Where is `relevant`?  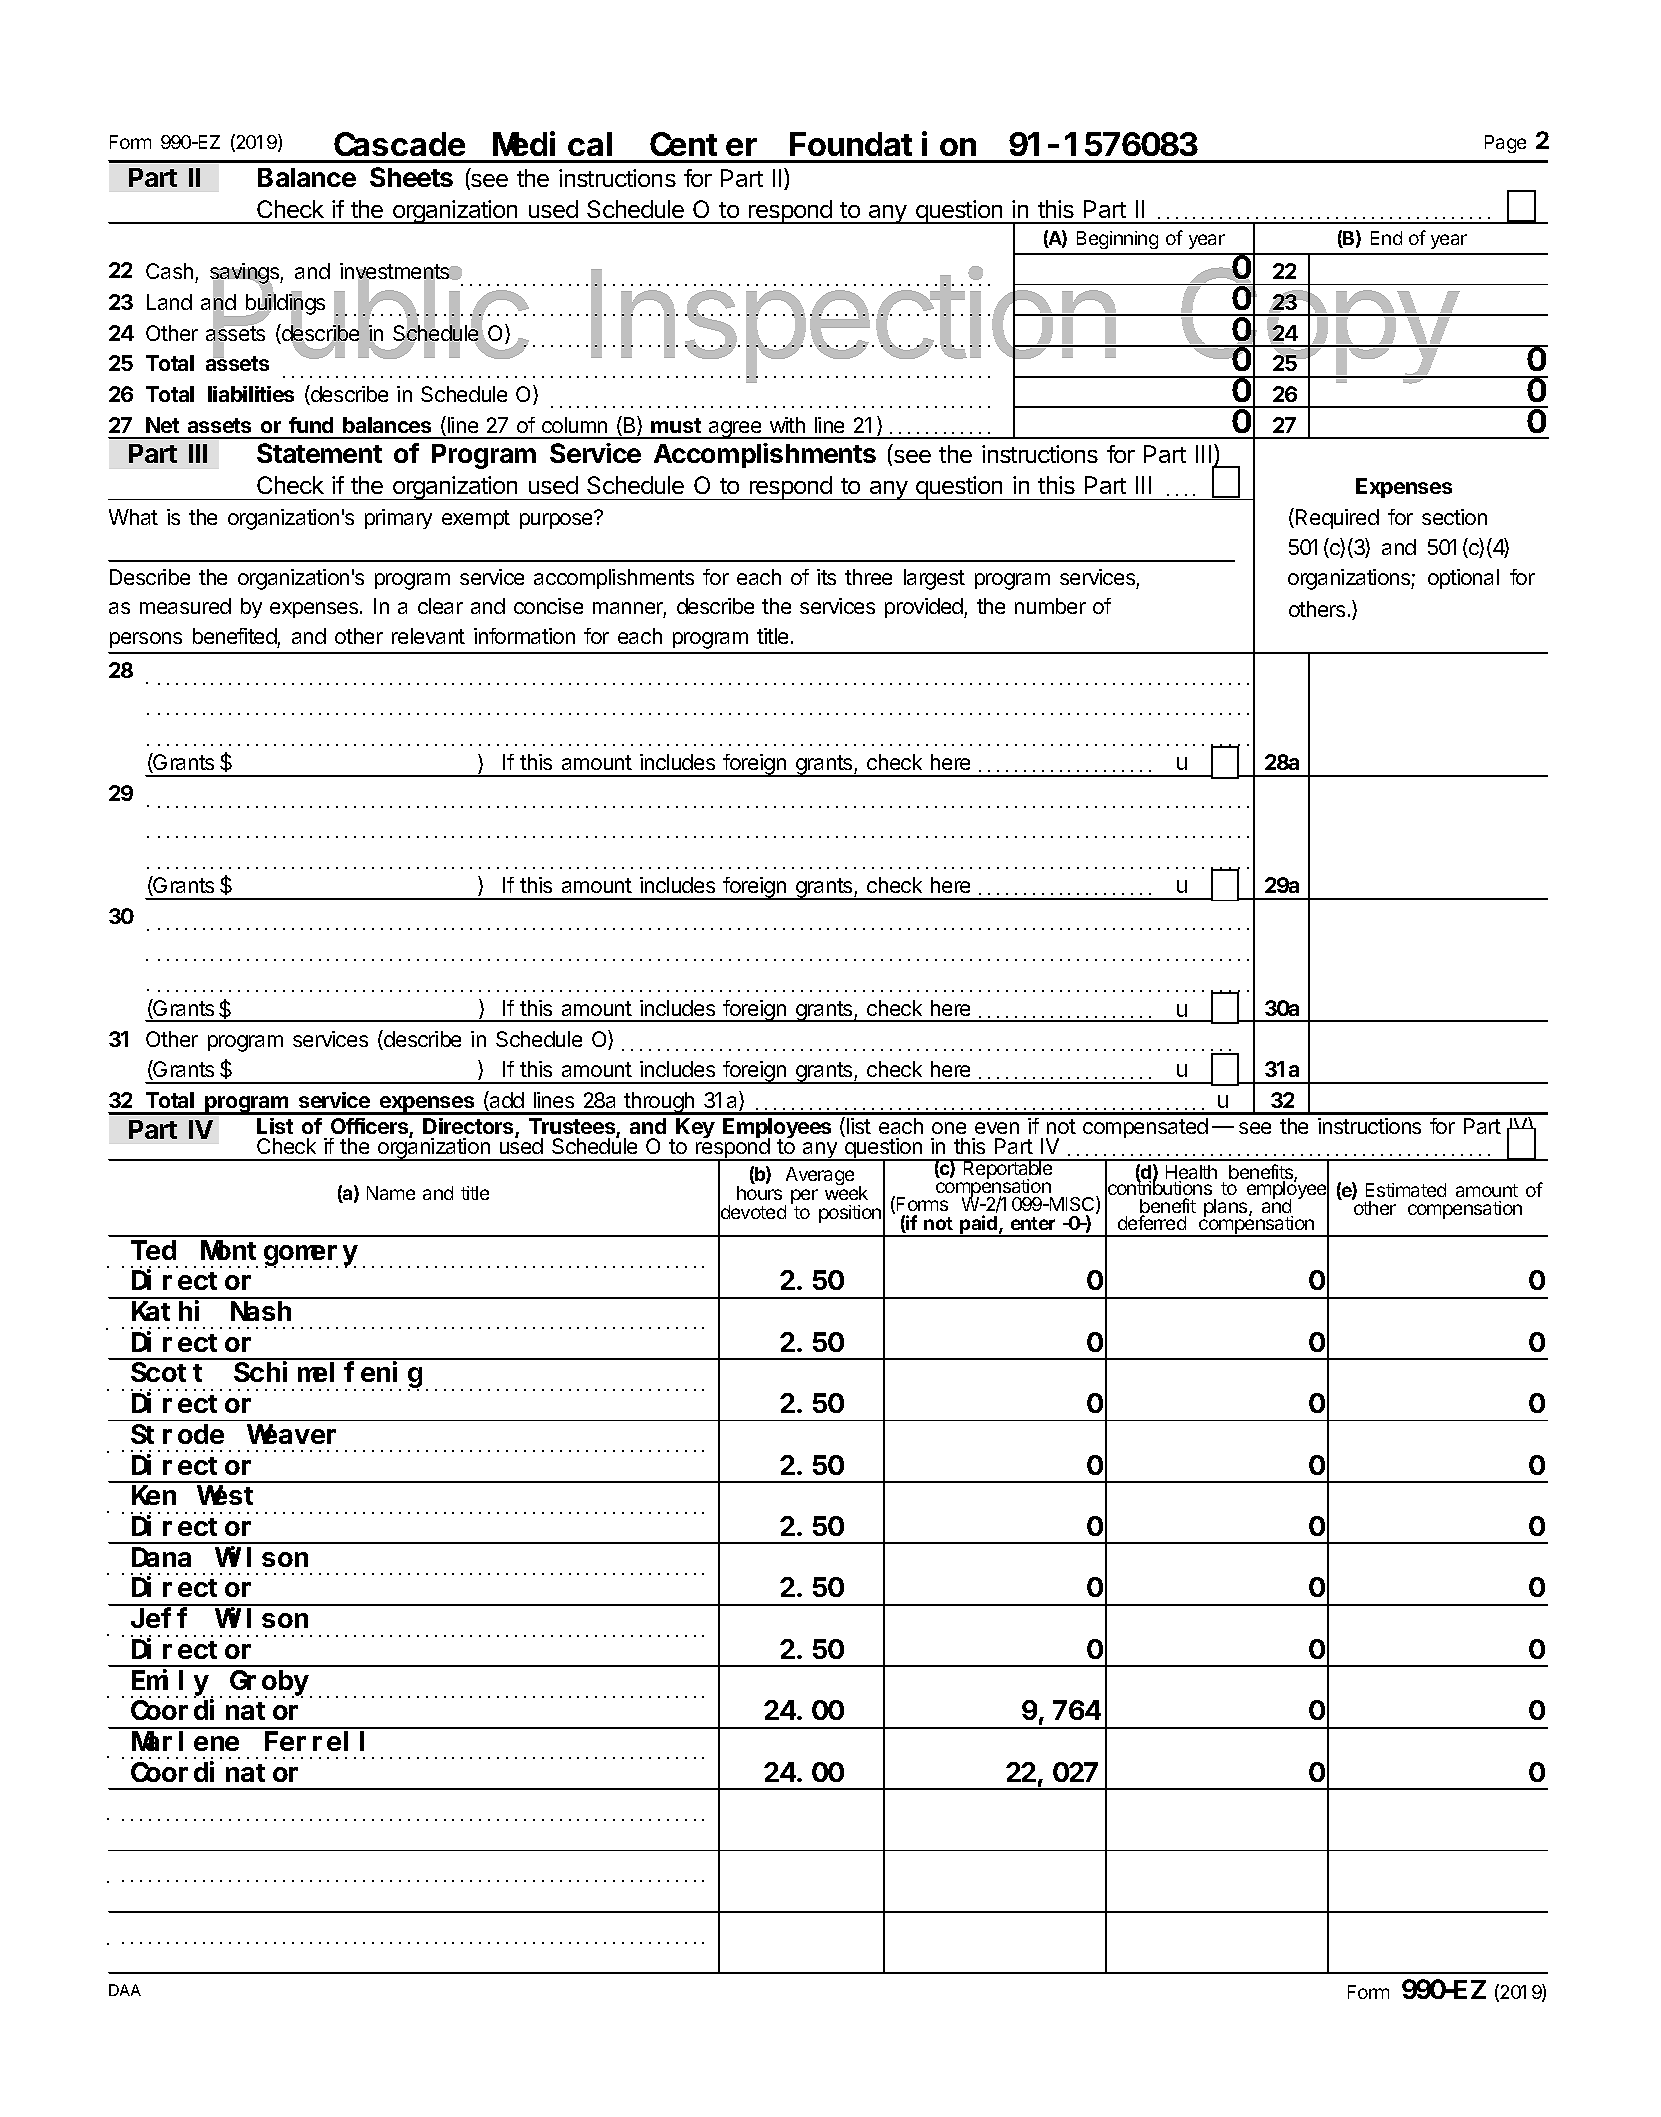 relevant is located at coordinates (428, 636).
